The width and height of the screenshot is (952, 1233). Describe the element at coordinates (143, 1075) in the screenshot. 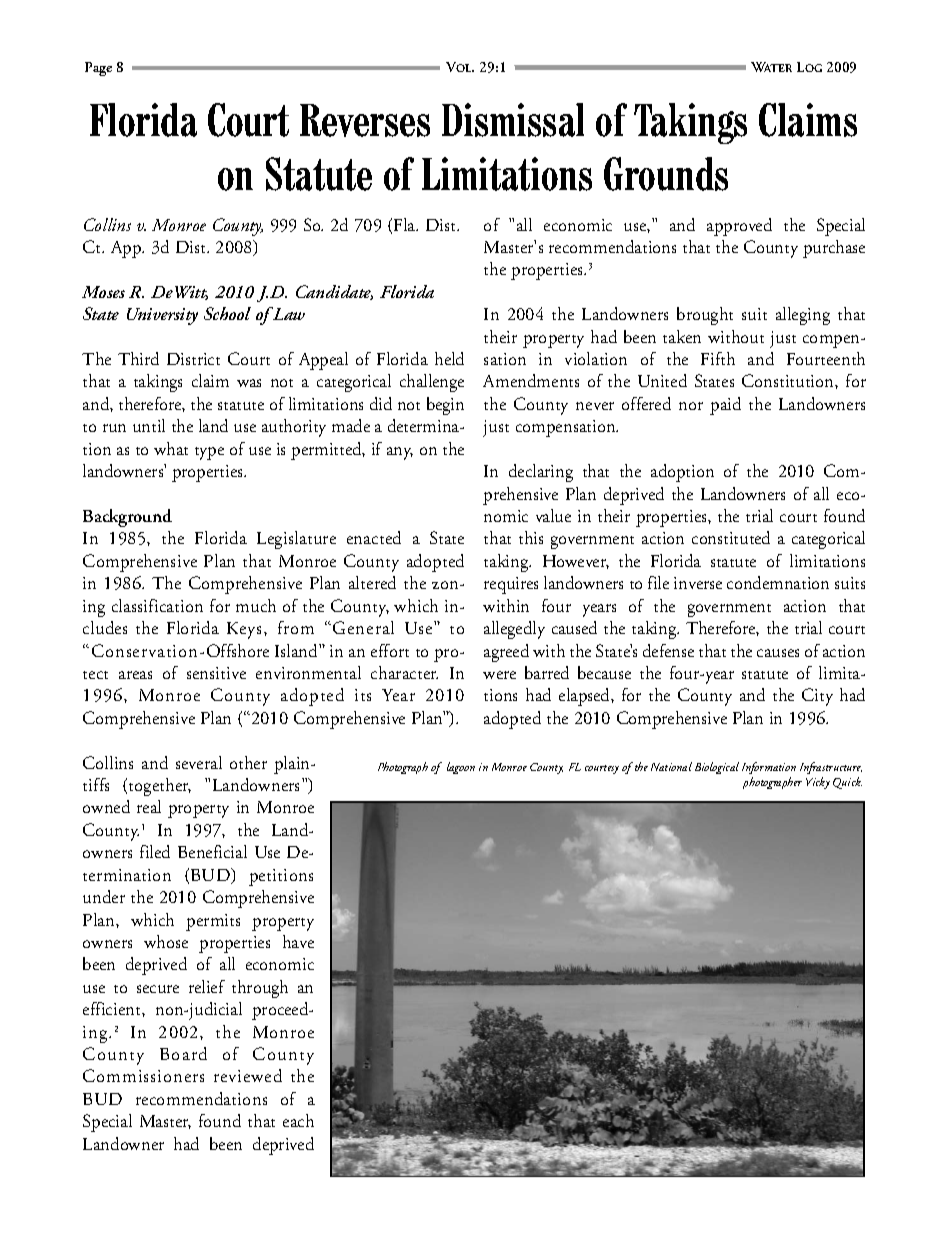

I see `Commissioners` at that location.
